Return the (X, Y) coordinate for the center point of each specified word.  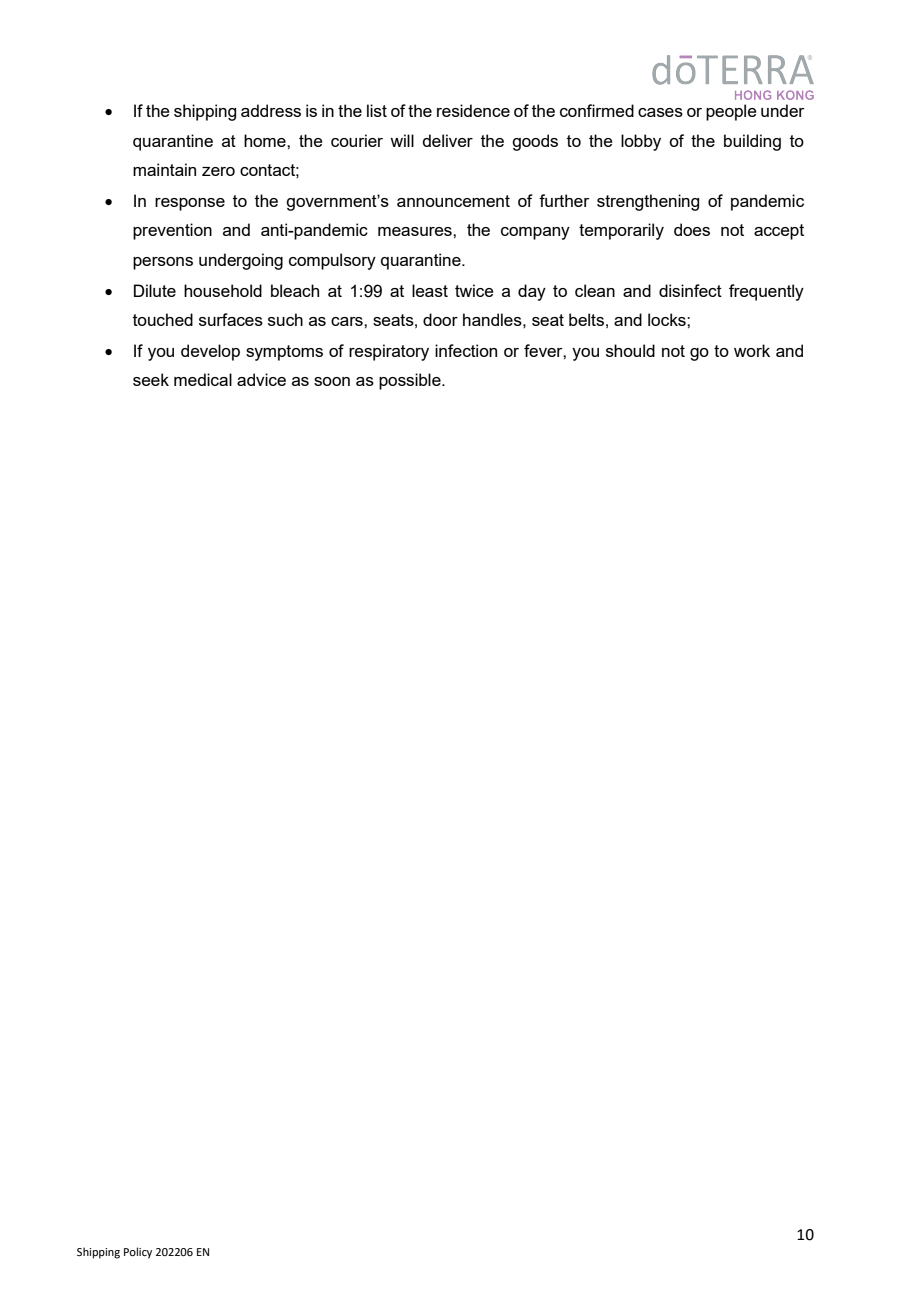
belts (586, 319)
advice (261, 379)
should (630, 350)
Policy (138, 1253)
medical (203, 379)
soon (332, 381)
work (752, 350)
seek (151, 379)
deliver (447, 140)
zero (218, 171)
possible (411, 381)
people (731, 112)
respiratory (389, 352)
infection (466, 350)
